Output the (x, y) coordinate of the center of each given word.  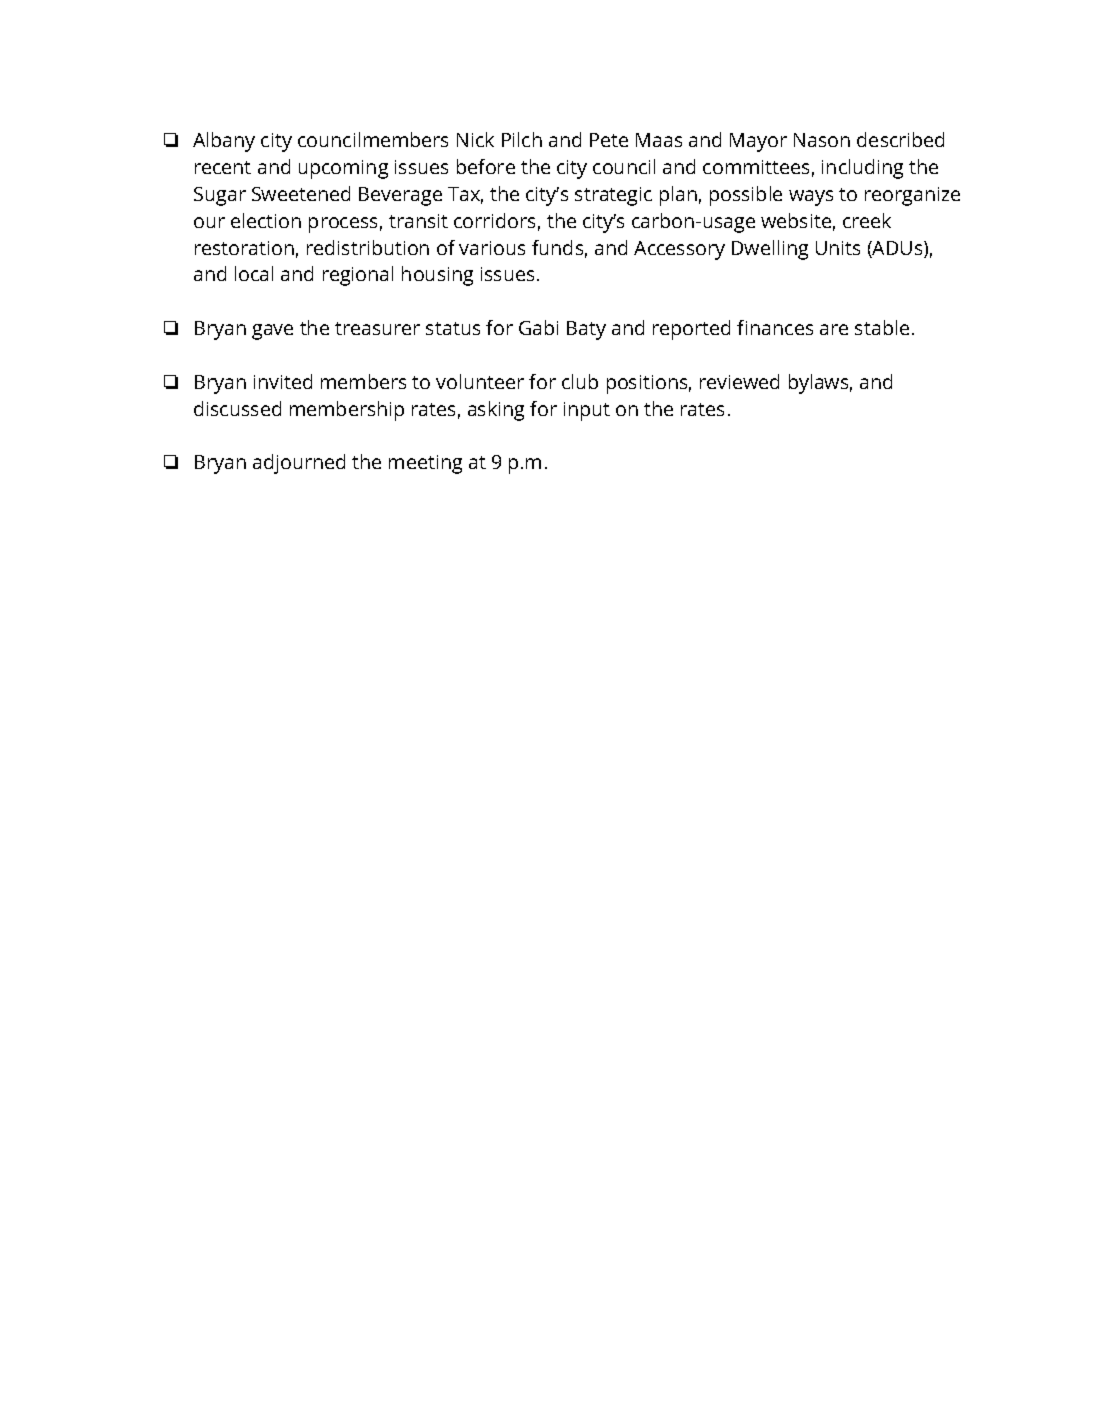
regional (358, 276)
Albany (224, 142)
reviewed (739, 381)
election (266, 220)
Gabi (538, 327)
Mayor (758, 142)
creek (867, 220)
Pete (609, 140)
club (580, 381)
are (834, 329)
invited (283, 381)
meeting (425, 464)
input (587, 411)
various (492, 248)
